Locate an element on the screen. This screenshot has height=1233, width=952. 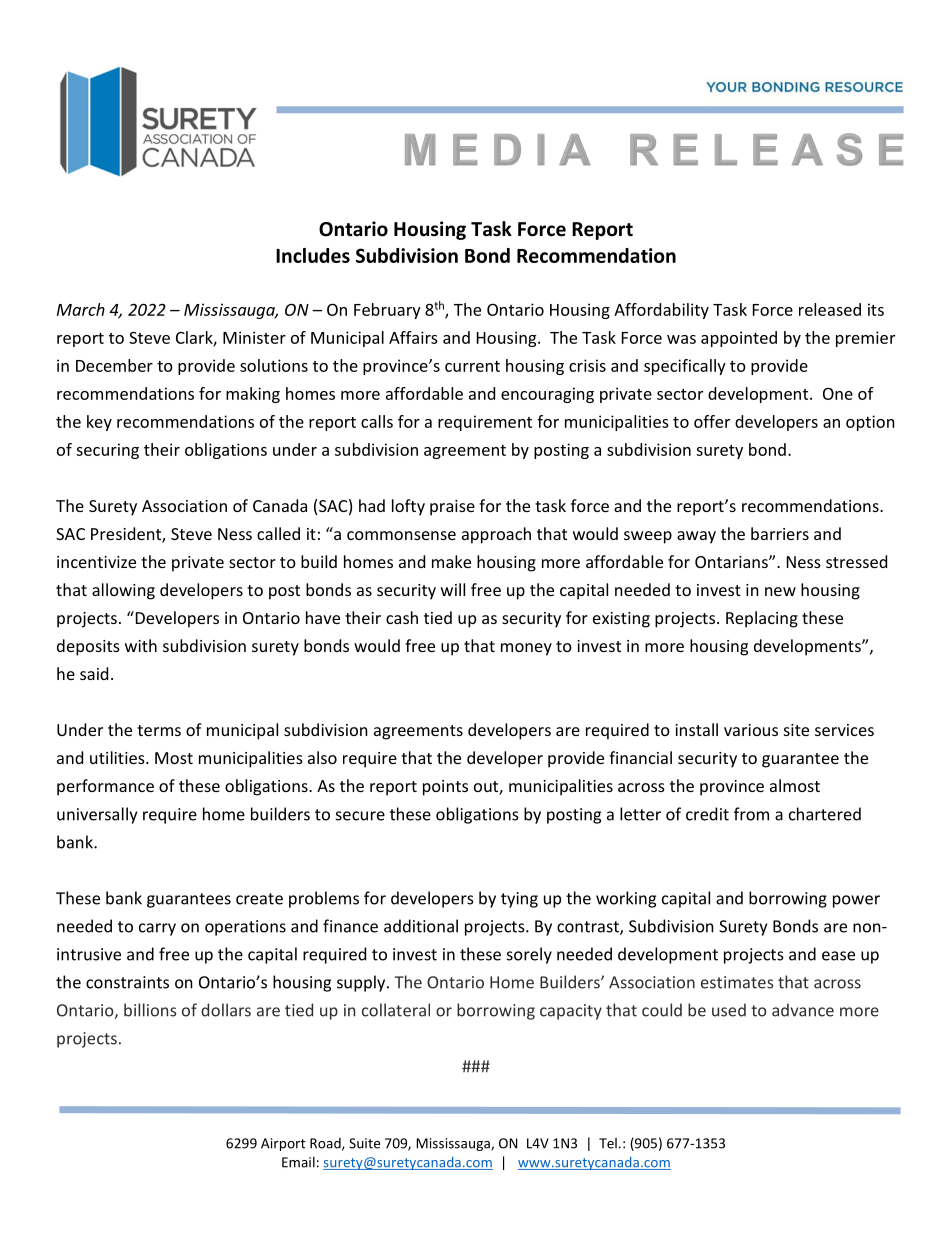
barriers is located at coordinates (780, 533).
